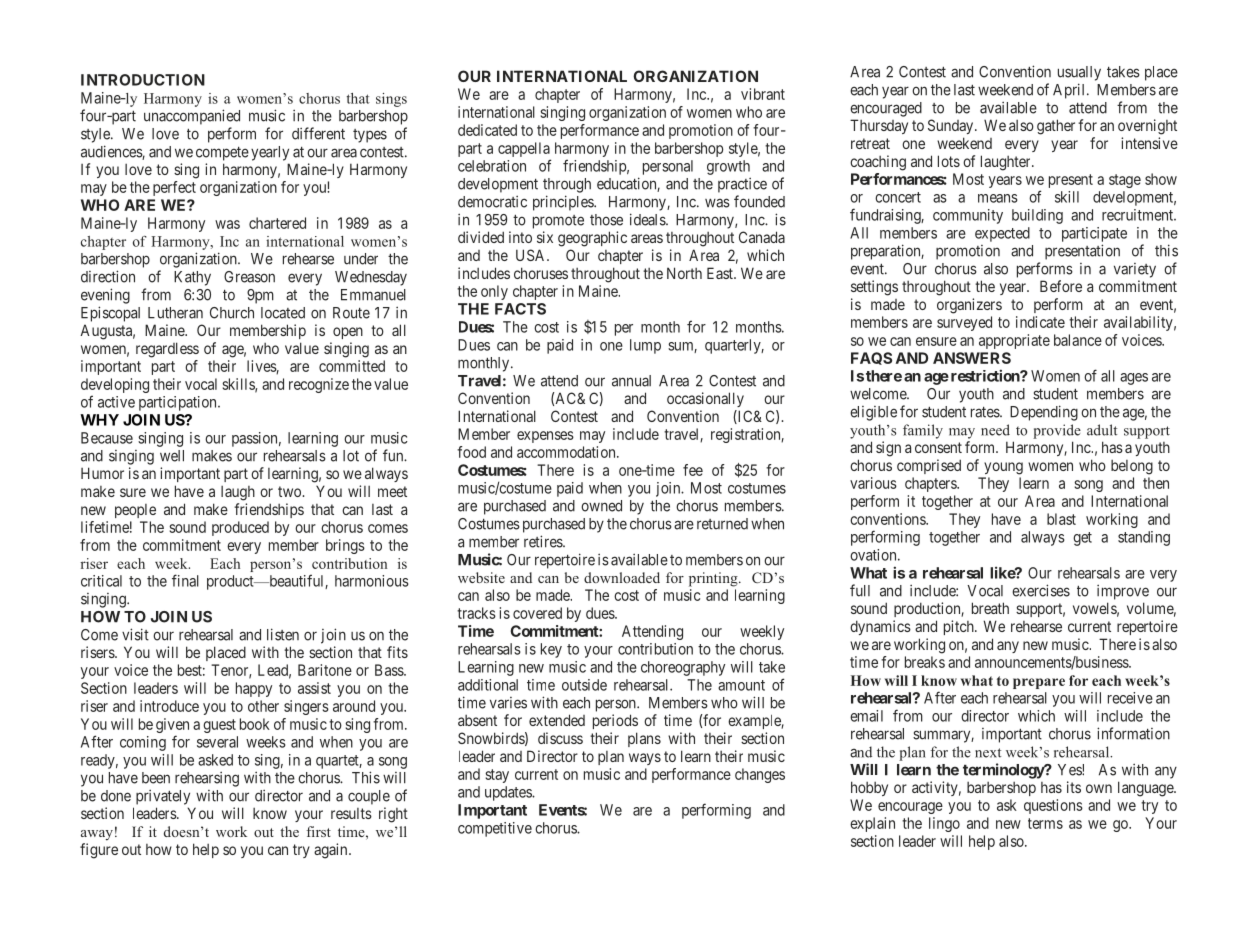 The image size is (1233, 952). Describe the element at coordinates (495, 829) in the document. I see `competitive` at that location.
